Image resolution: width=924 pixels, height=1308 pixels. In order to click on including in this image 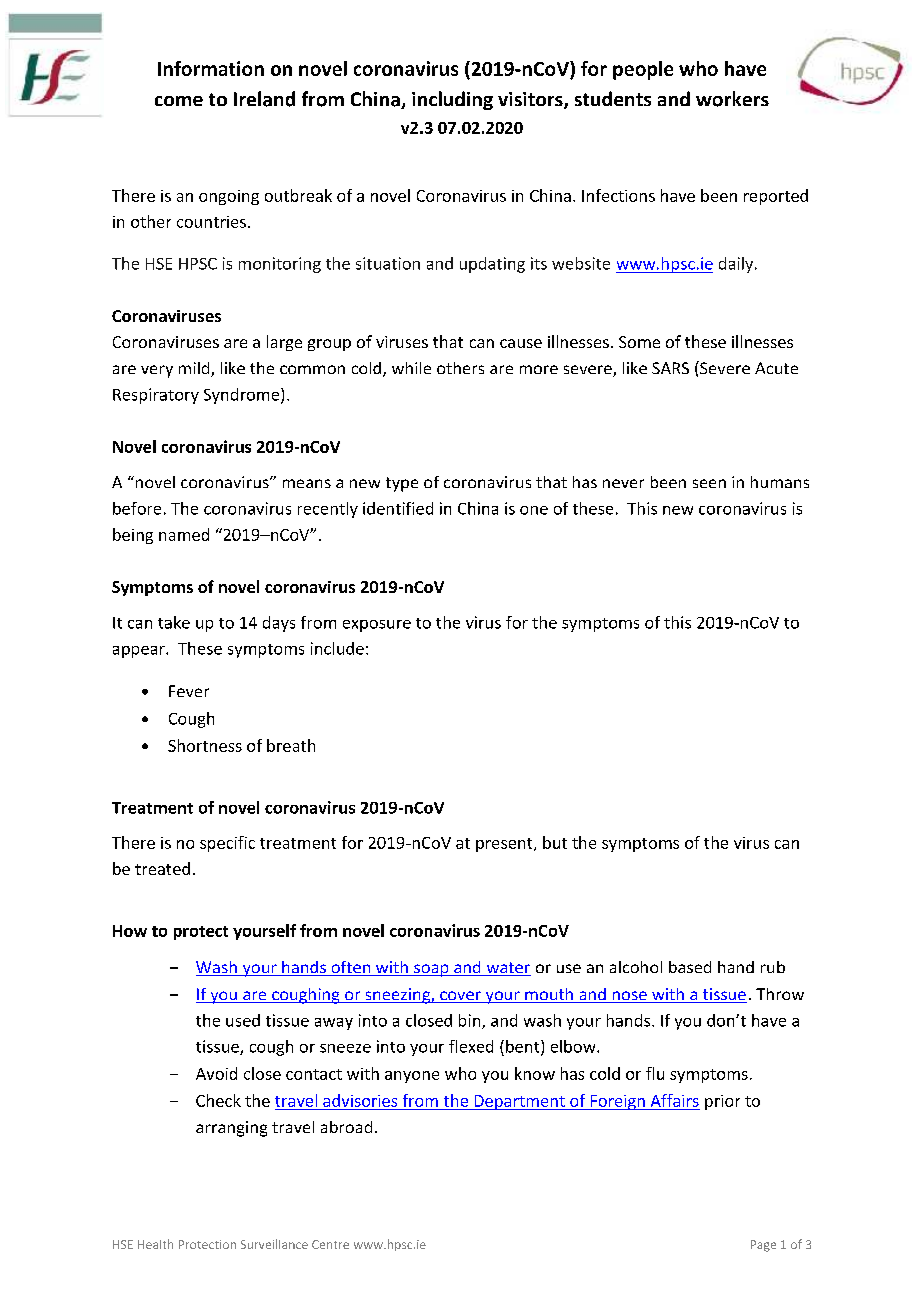, I will do `click(452, 100)`.
